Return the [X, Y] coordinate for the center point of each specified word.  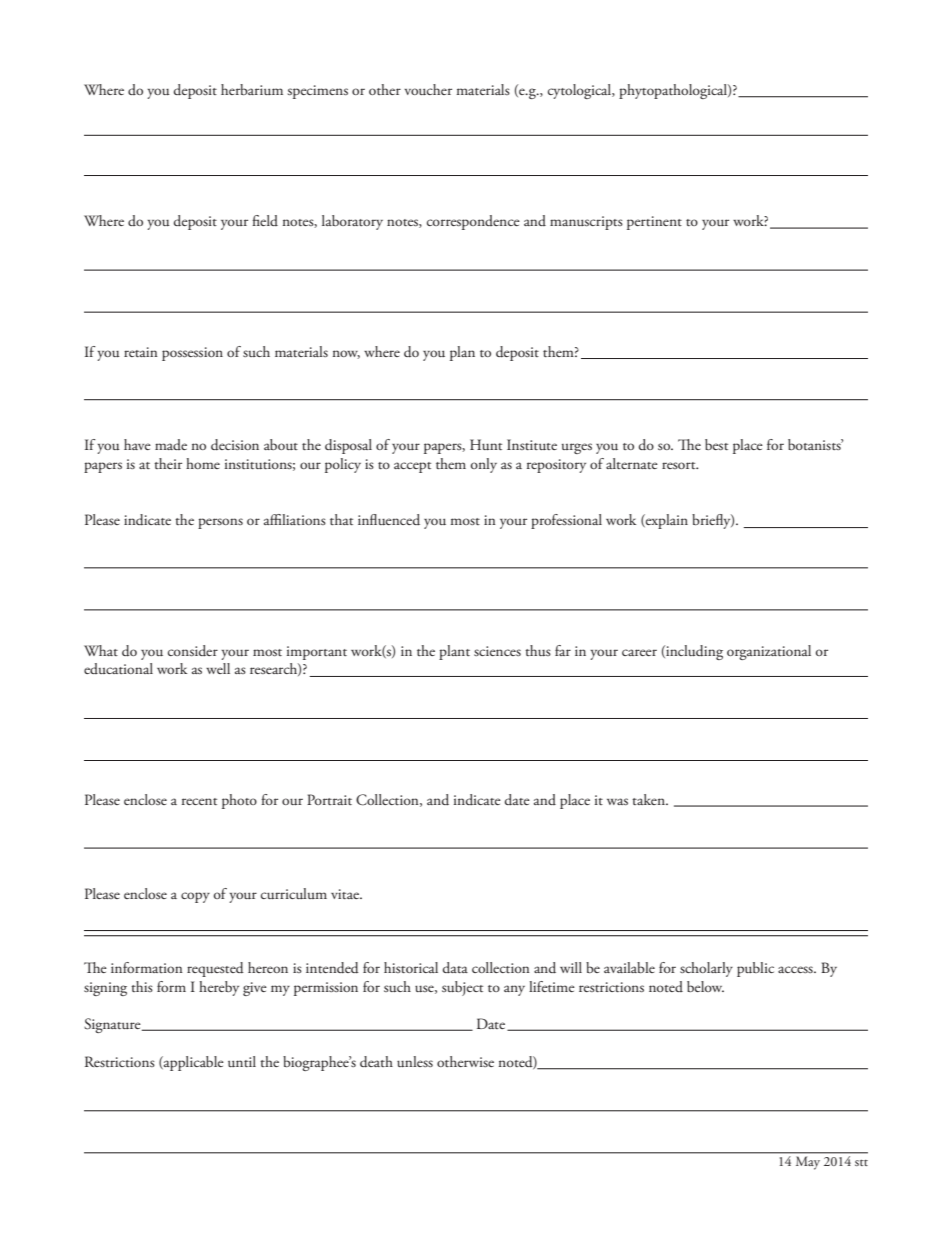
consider [193, 651]
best [716, 444]
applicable [193, 1063]
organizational [769, 652]
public [755, 969]
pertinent [654, 223]
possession [192, 354]
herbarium [252, 89]
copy [195, 897]
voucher [428, 89]
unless [415, 1061]
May [808, 1163]
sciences [497, 651]
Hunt [486, 444]
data [455, 968]
